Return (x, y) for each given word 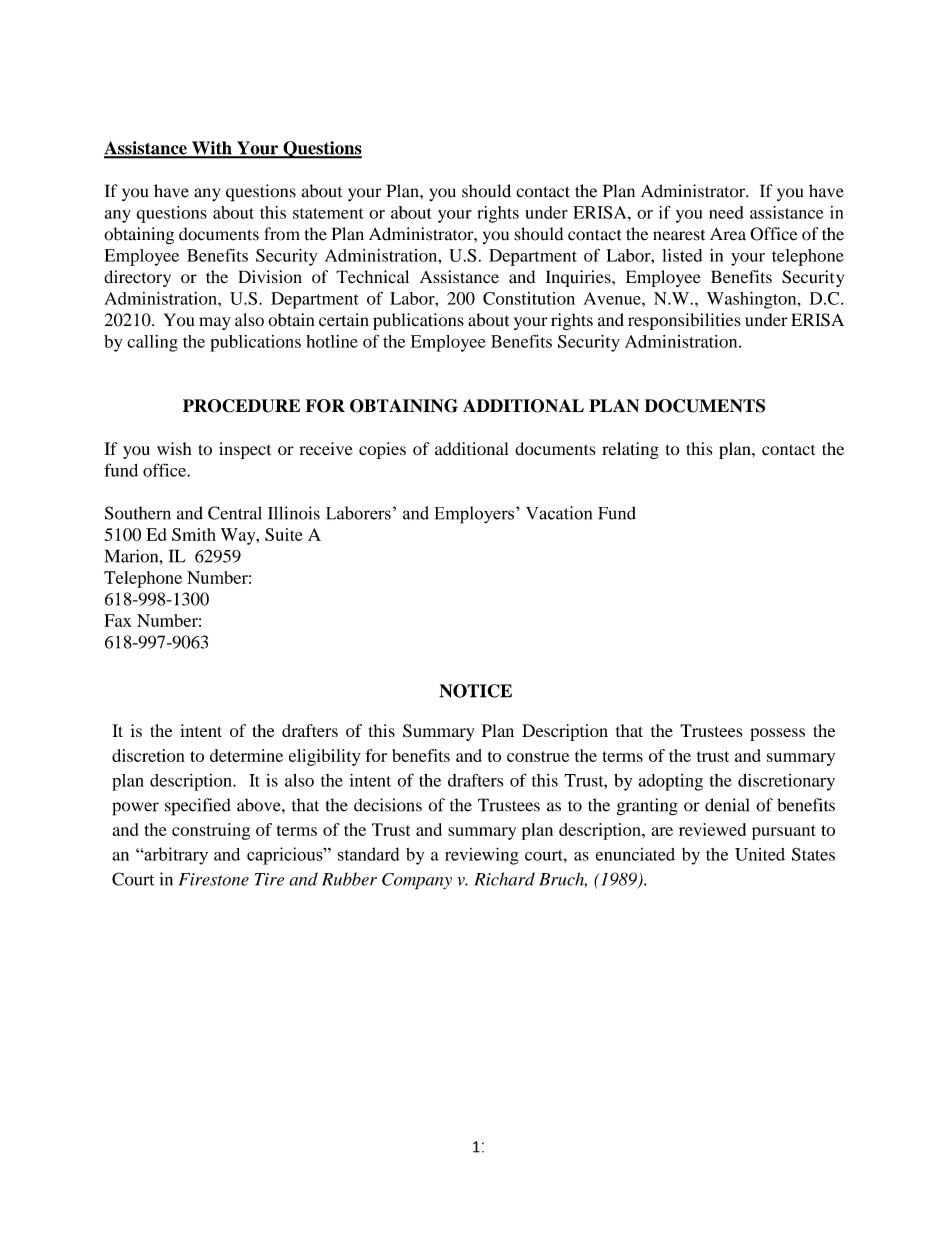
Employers (474, 515)
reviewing (482, 856)
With (212, 149)
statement (328, 213)
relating (630, 450)
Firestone (214, 879)
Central (235, 513)
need (726, 212)
